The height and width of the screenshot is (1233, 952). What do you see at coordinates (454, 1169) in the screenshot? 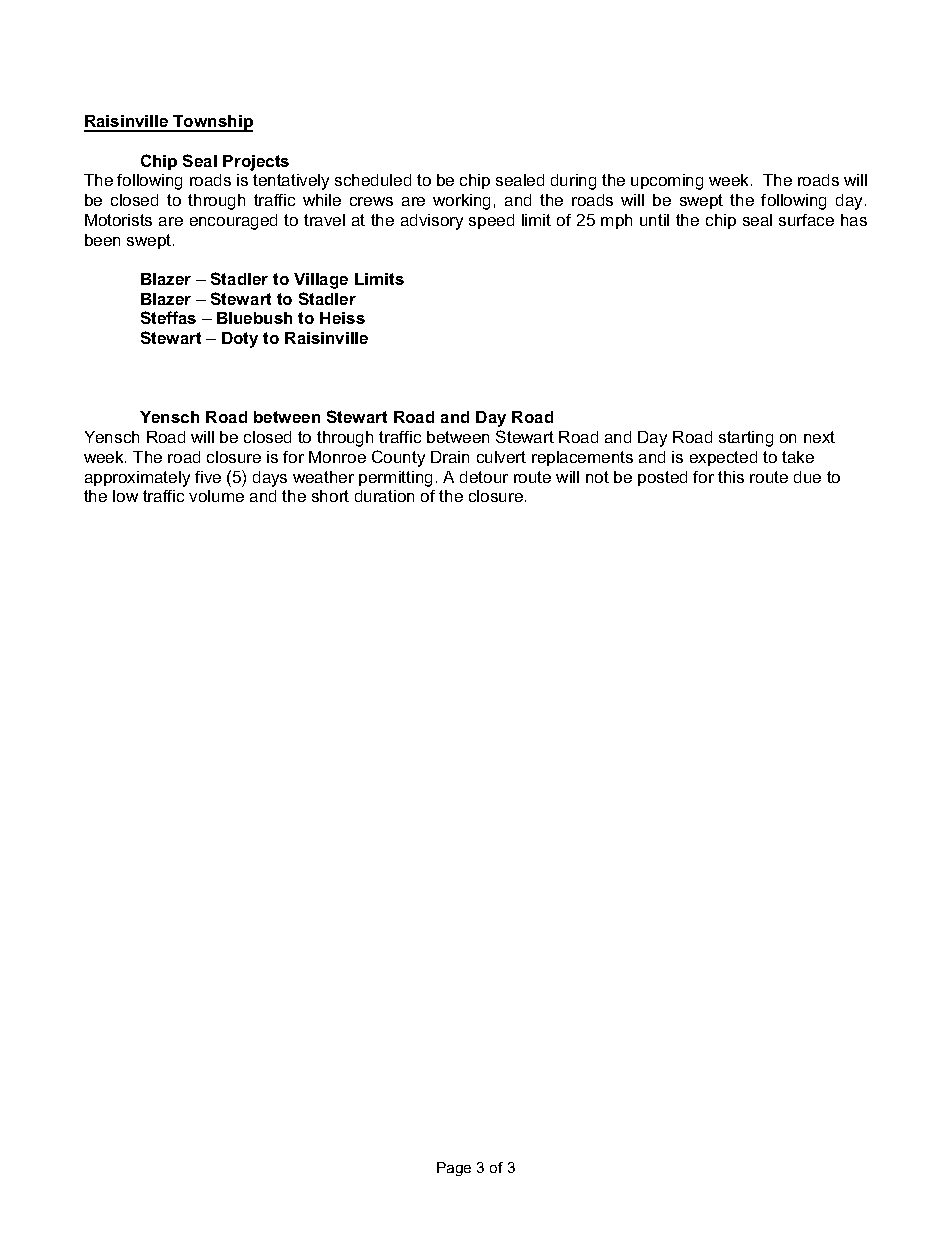
I see `Page` at bounding box center [454, 1169].
